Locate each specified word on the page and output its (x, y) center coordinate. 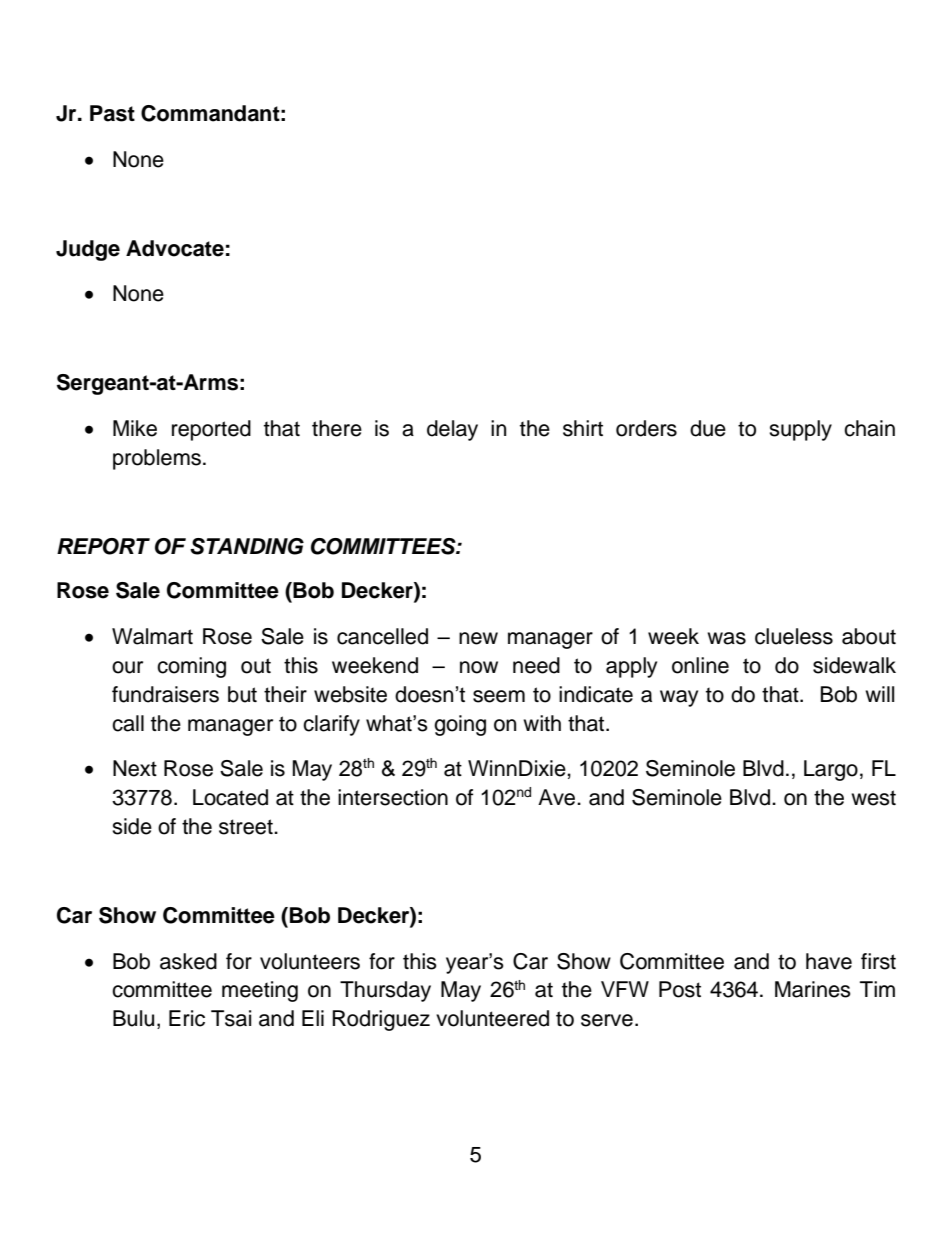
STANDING (247, 546)
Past (112, 113)
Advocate (175, 248)
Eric (187, 1018)
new (478, 638)
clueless (794, 636)
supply (800, 430)
